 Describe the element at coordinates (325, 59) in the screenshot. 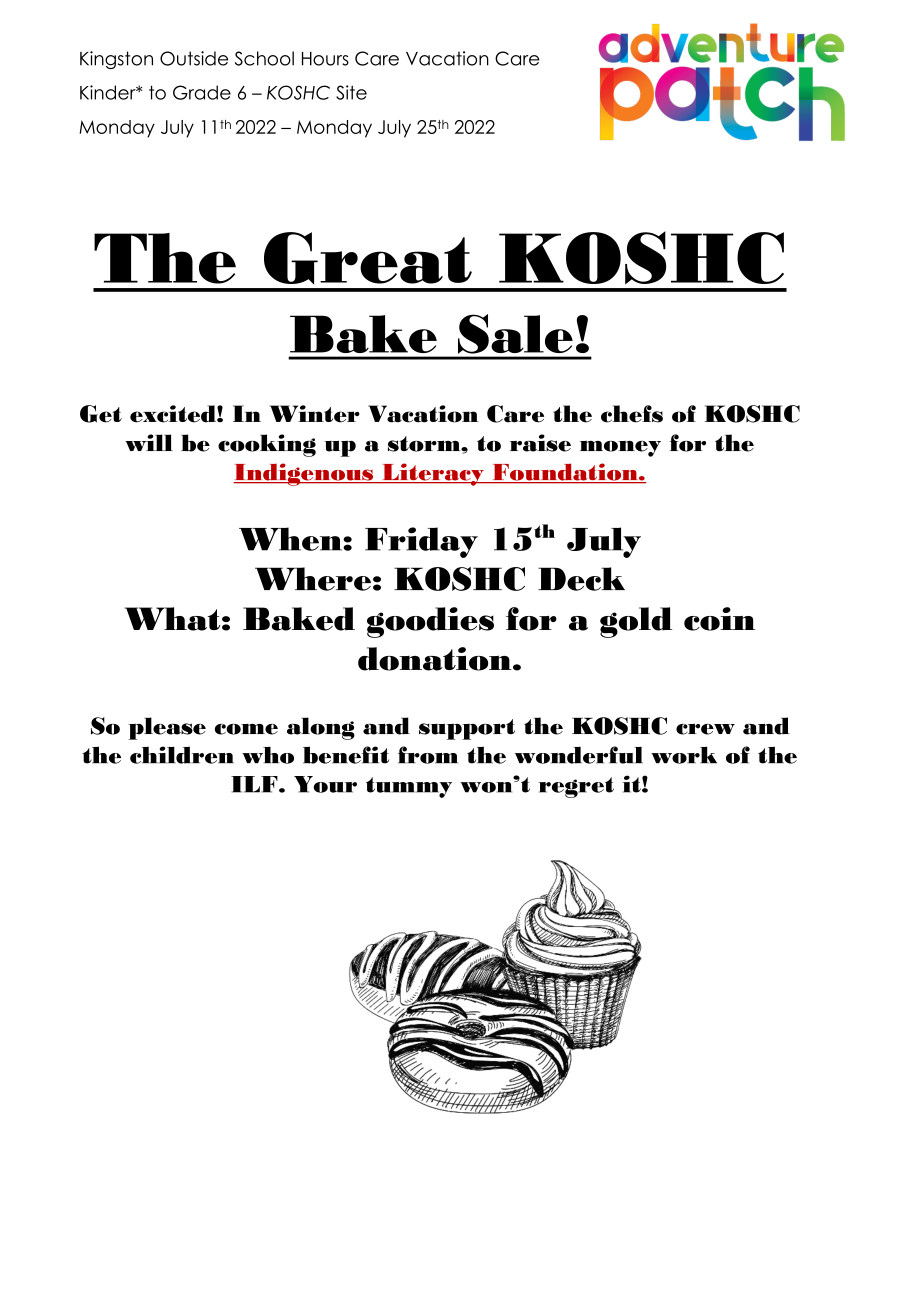

I see `Hours` at that location.
